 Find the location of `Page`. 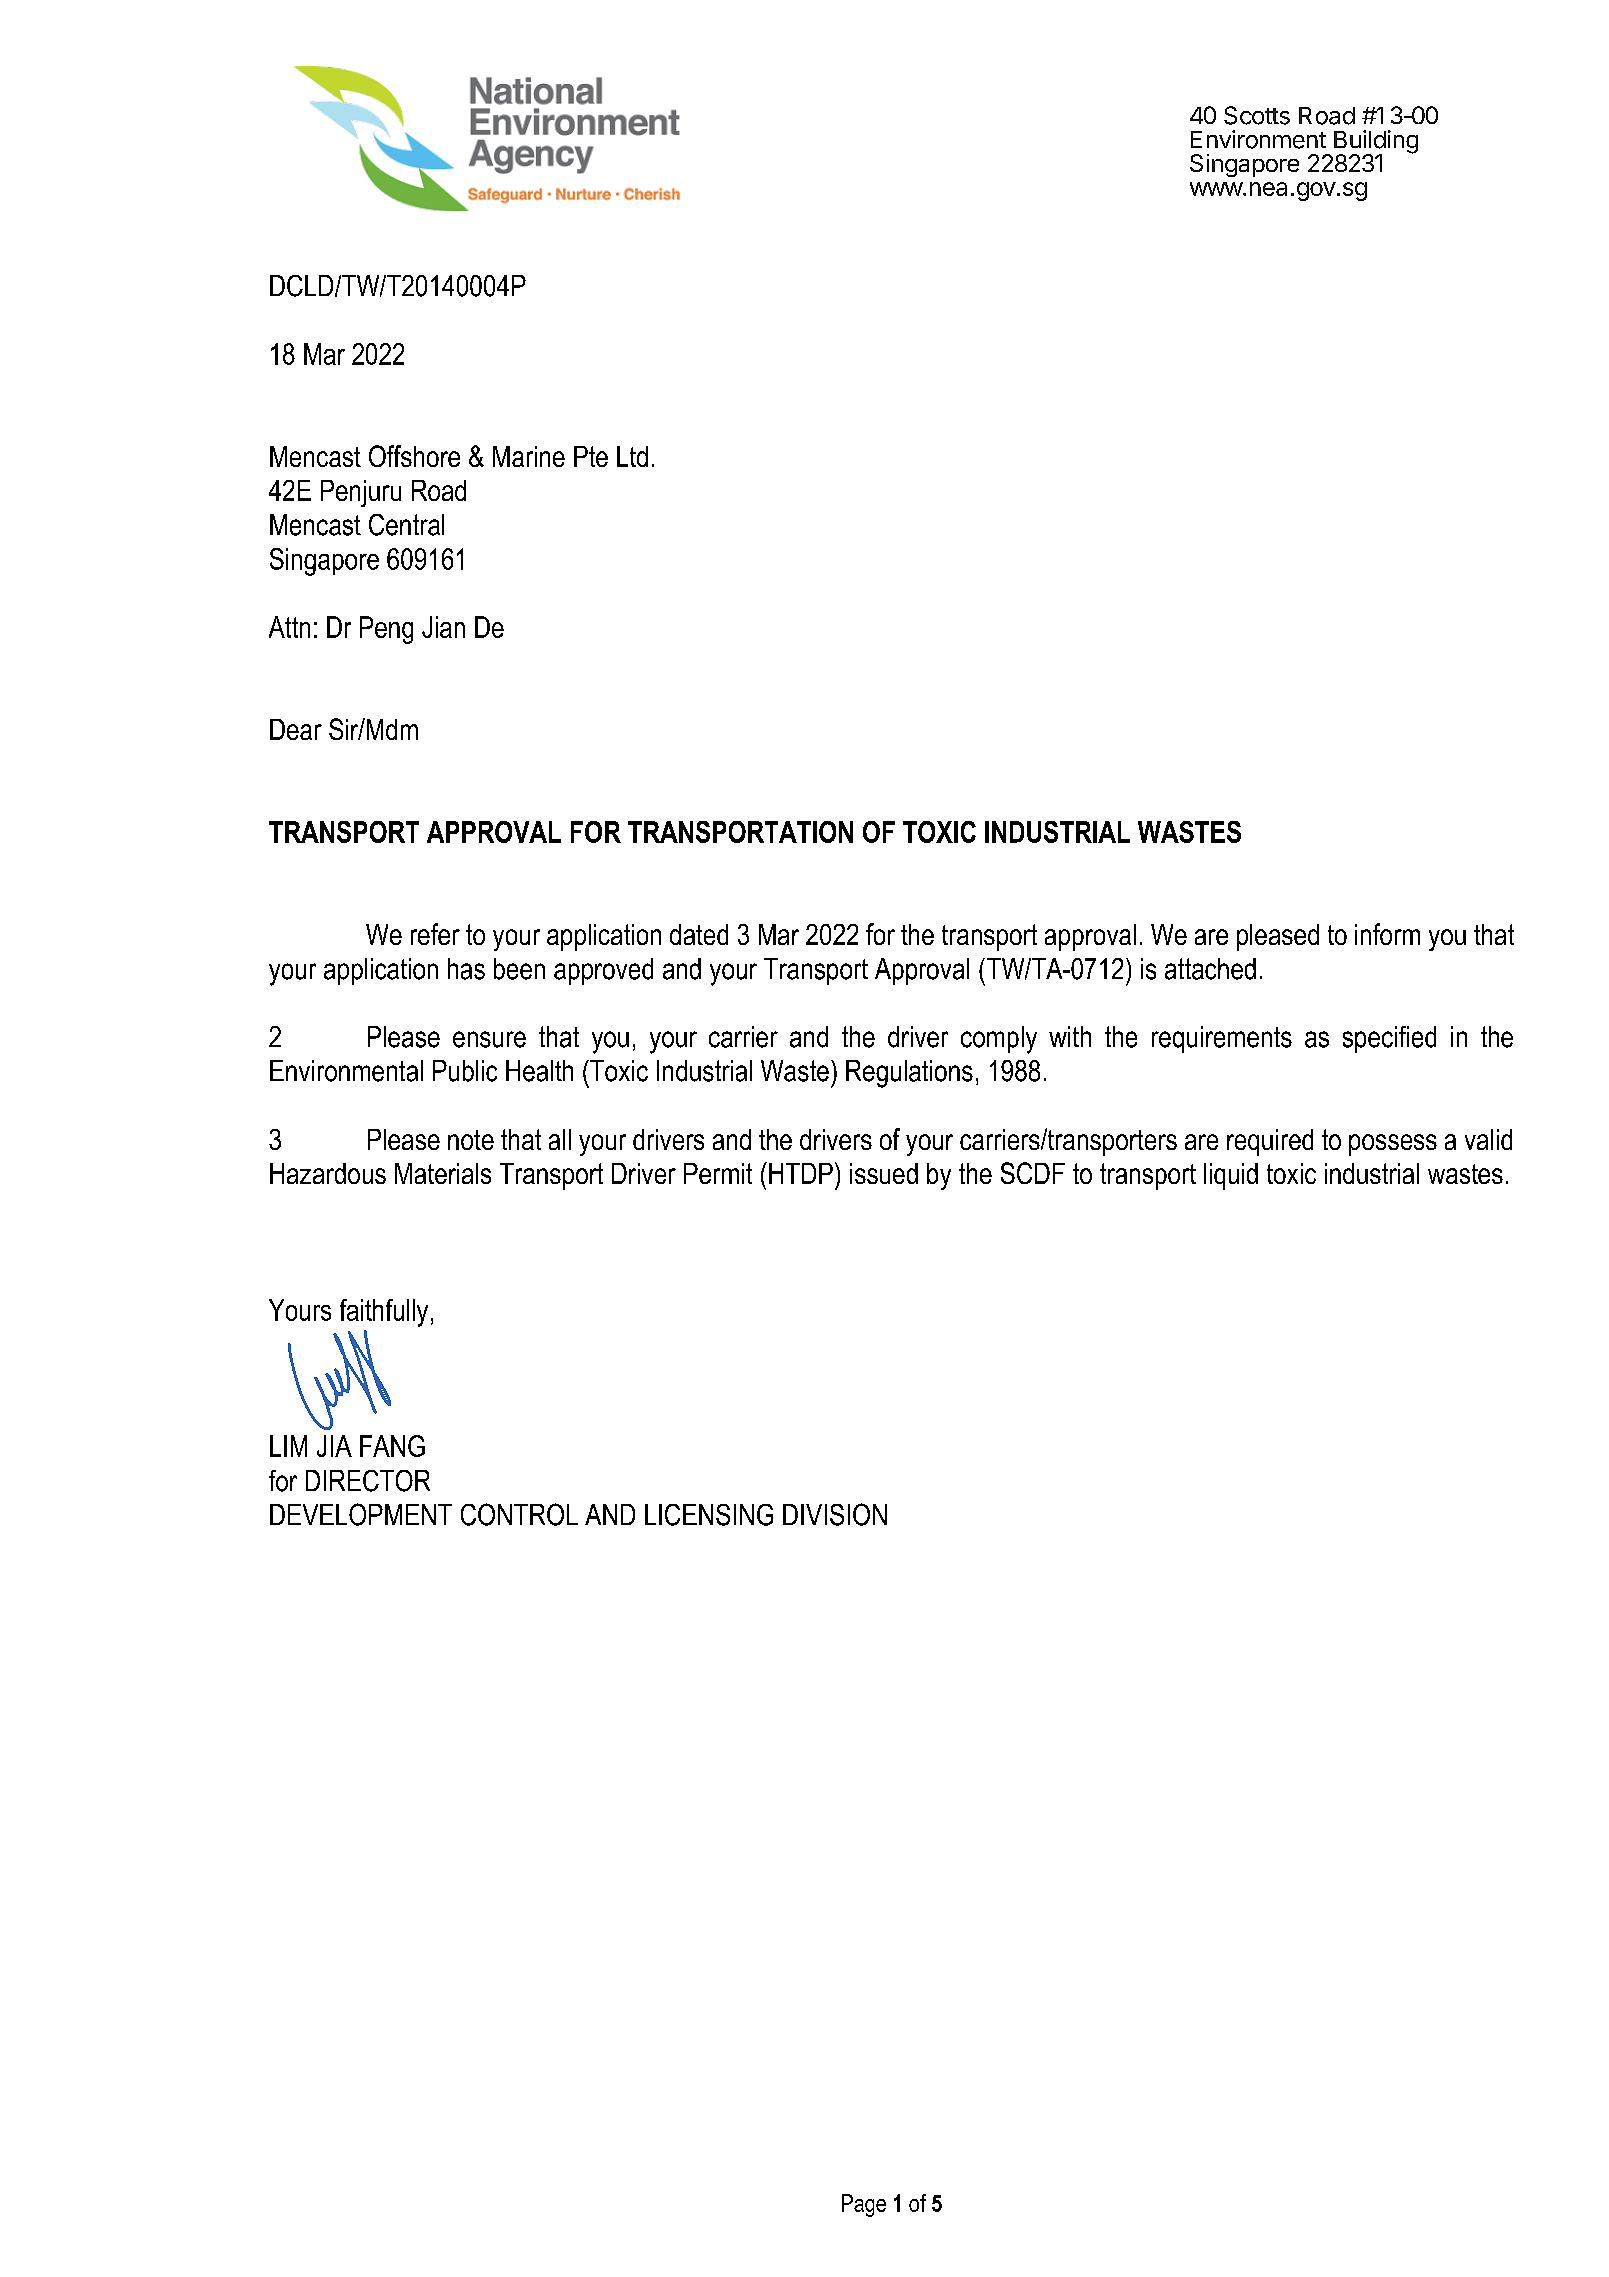

Page is located at coordinates (864, 2205).
